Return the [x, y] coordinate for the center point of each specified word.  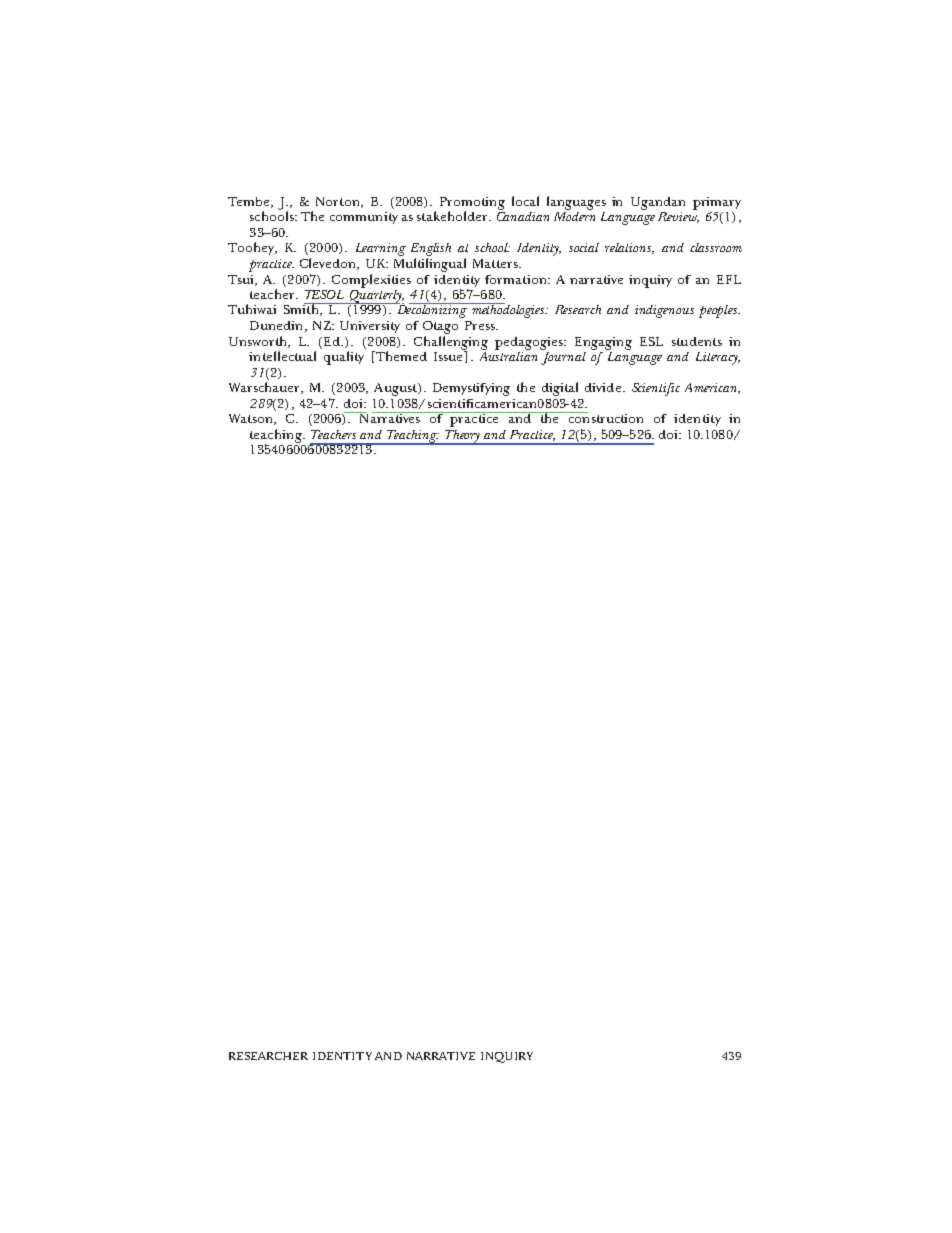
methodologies [509, 310]
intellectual [282, 356]
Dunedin [276, 325]
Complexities [371, 281]
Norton [339, 202]
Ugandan [658, 203]
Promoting [472, 204]
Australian [508, 355]
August [396, 389]
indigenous [664, 311]
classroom [716, 247]
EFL [729, 279]
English [431, 251]
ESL [651, 341]
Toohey [252, 248]
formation [517, 279]
